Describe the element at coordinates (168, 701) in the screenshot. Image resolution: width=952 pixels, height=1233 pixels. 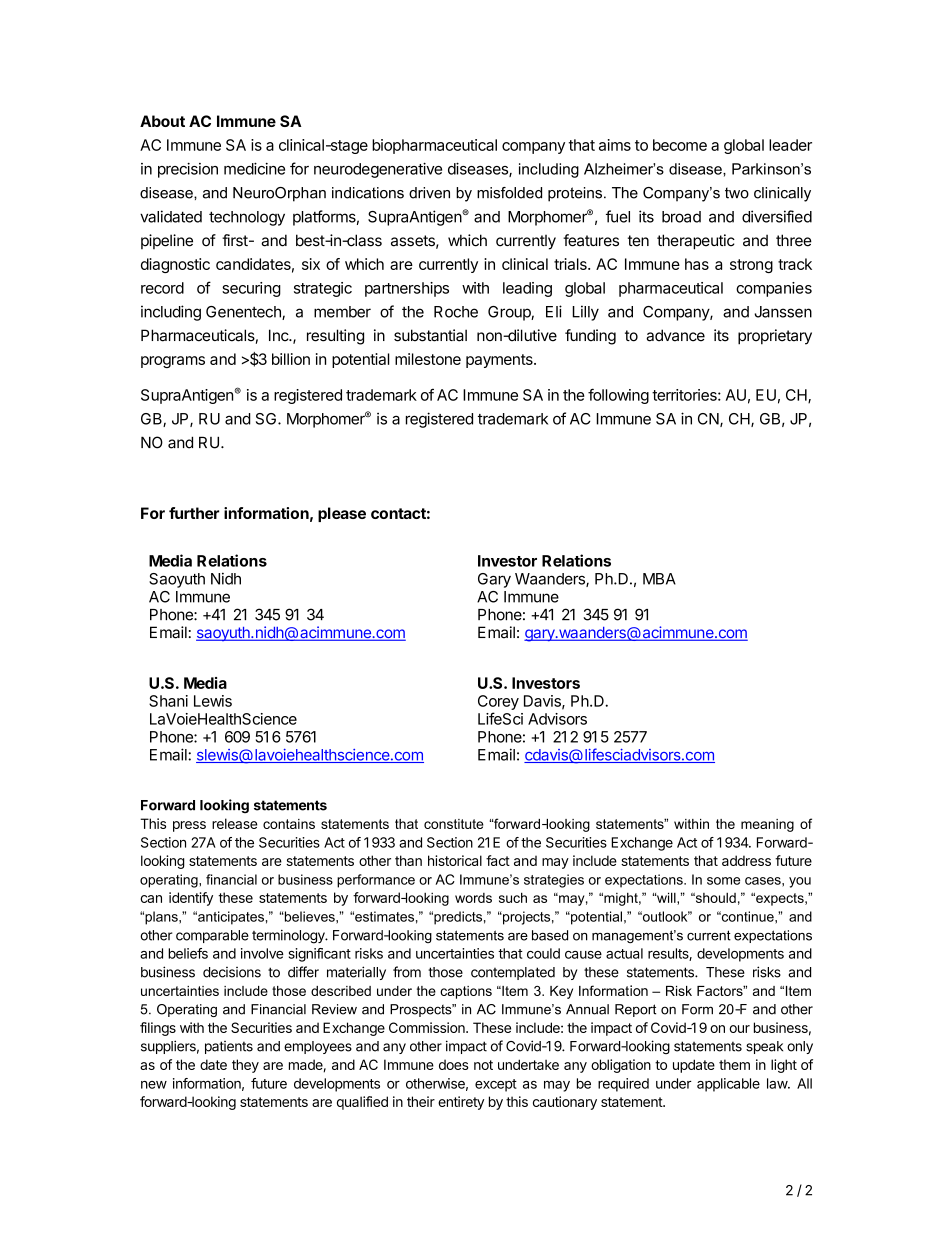
I see `Shani` at that location.
